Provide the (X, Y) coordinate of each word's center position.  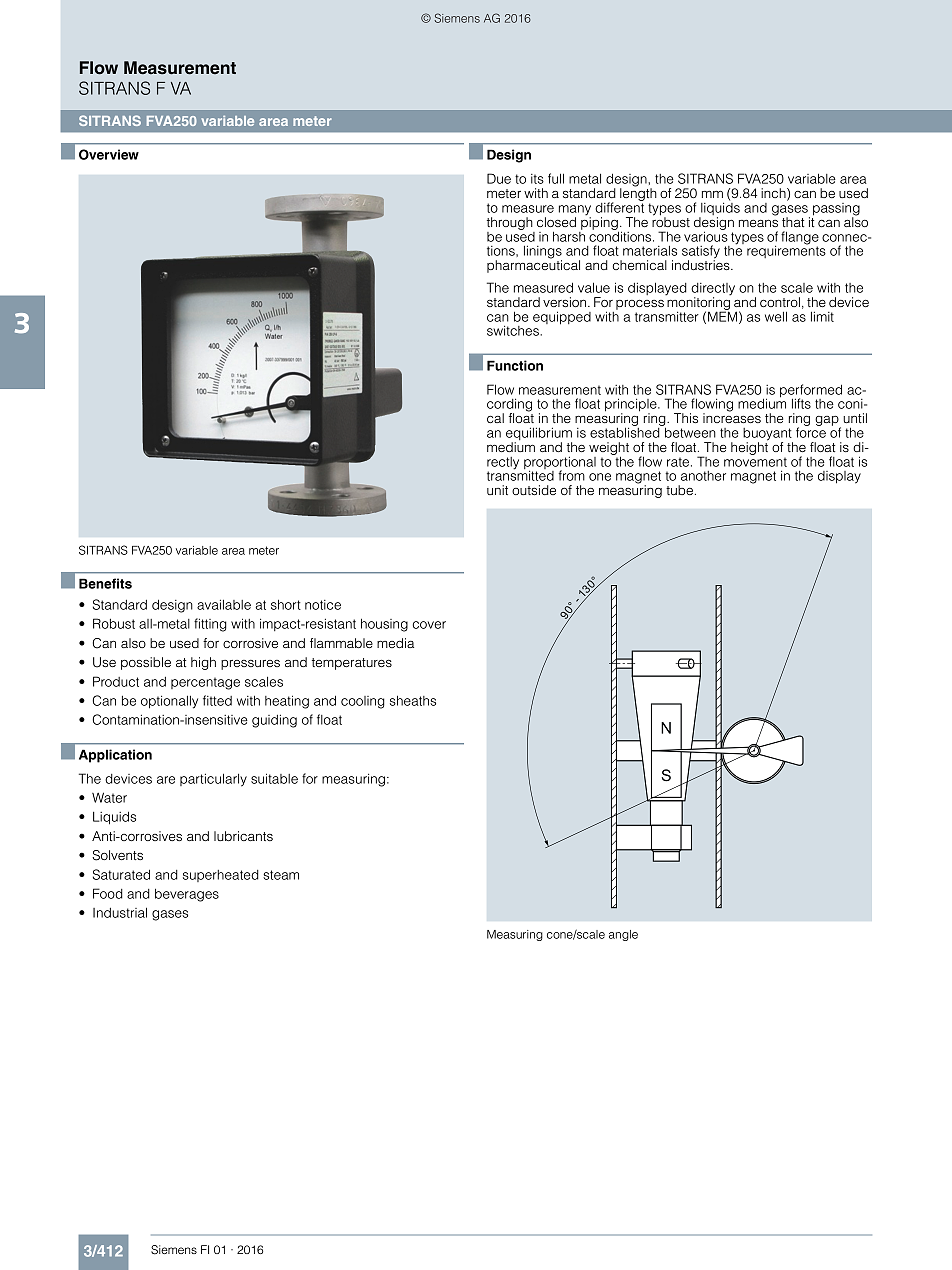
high (203, 663)
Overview (109, 154)
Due (499, 178)
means (758, 223)
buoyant (768, 435)
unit (497, 490)
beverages (187, 895)
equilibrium (539, 435)
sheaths (413, 700)
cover (429, 625)
